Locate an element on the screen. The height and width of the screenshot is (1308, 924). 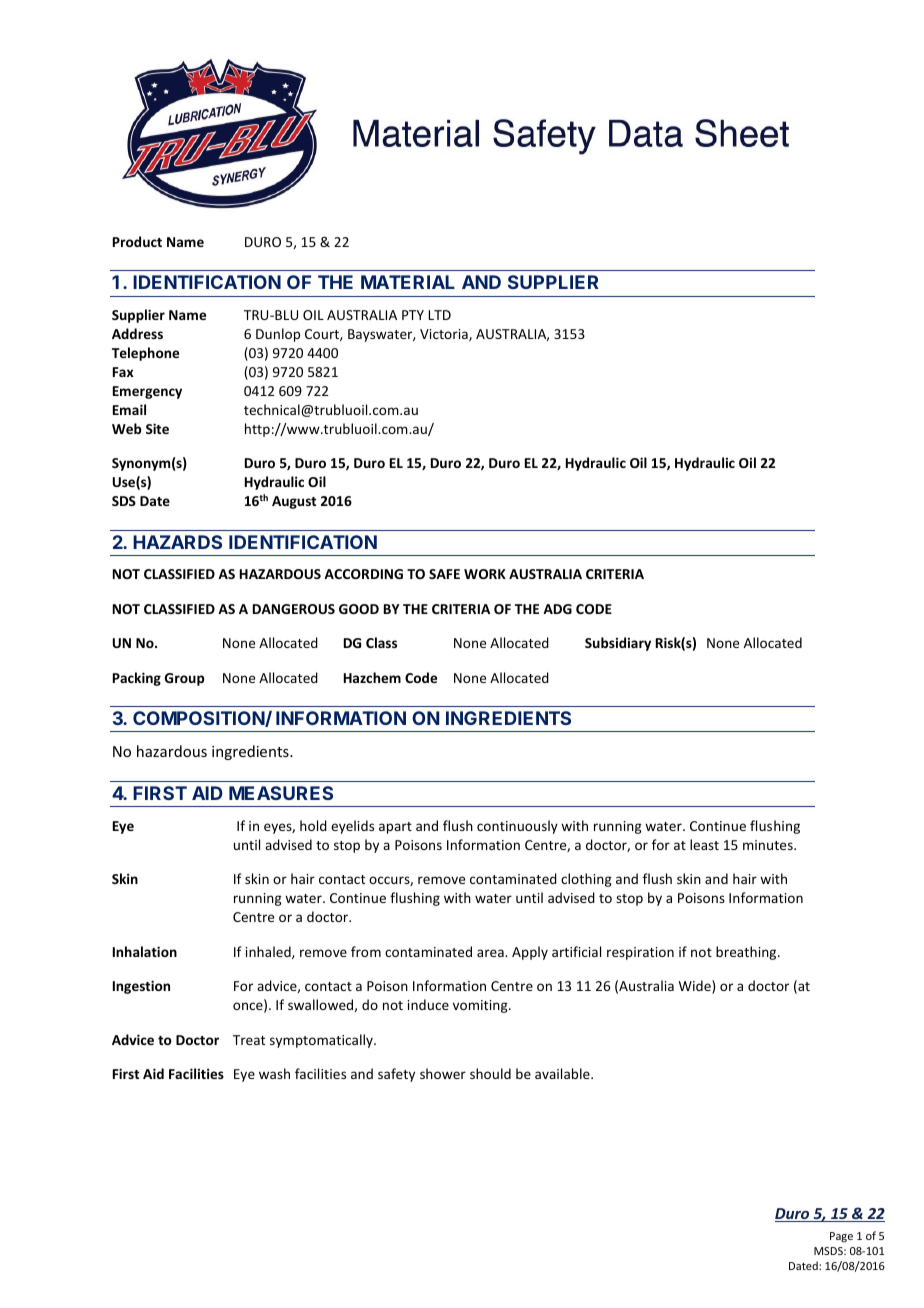
MATERIAL is located at coordinates (408, 282).
